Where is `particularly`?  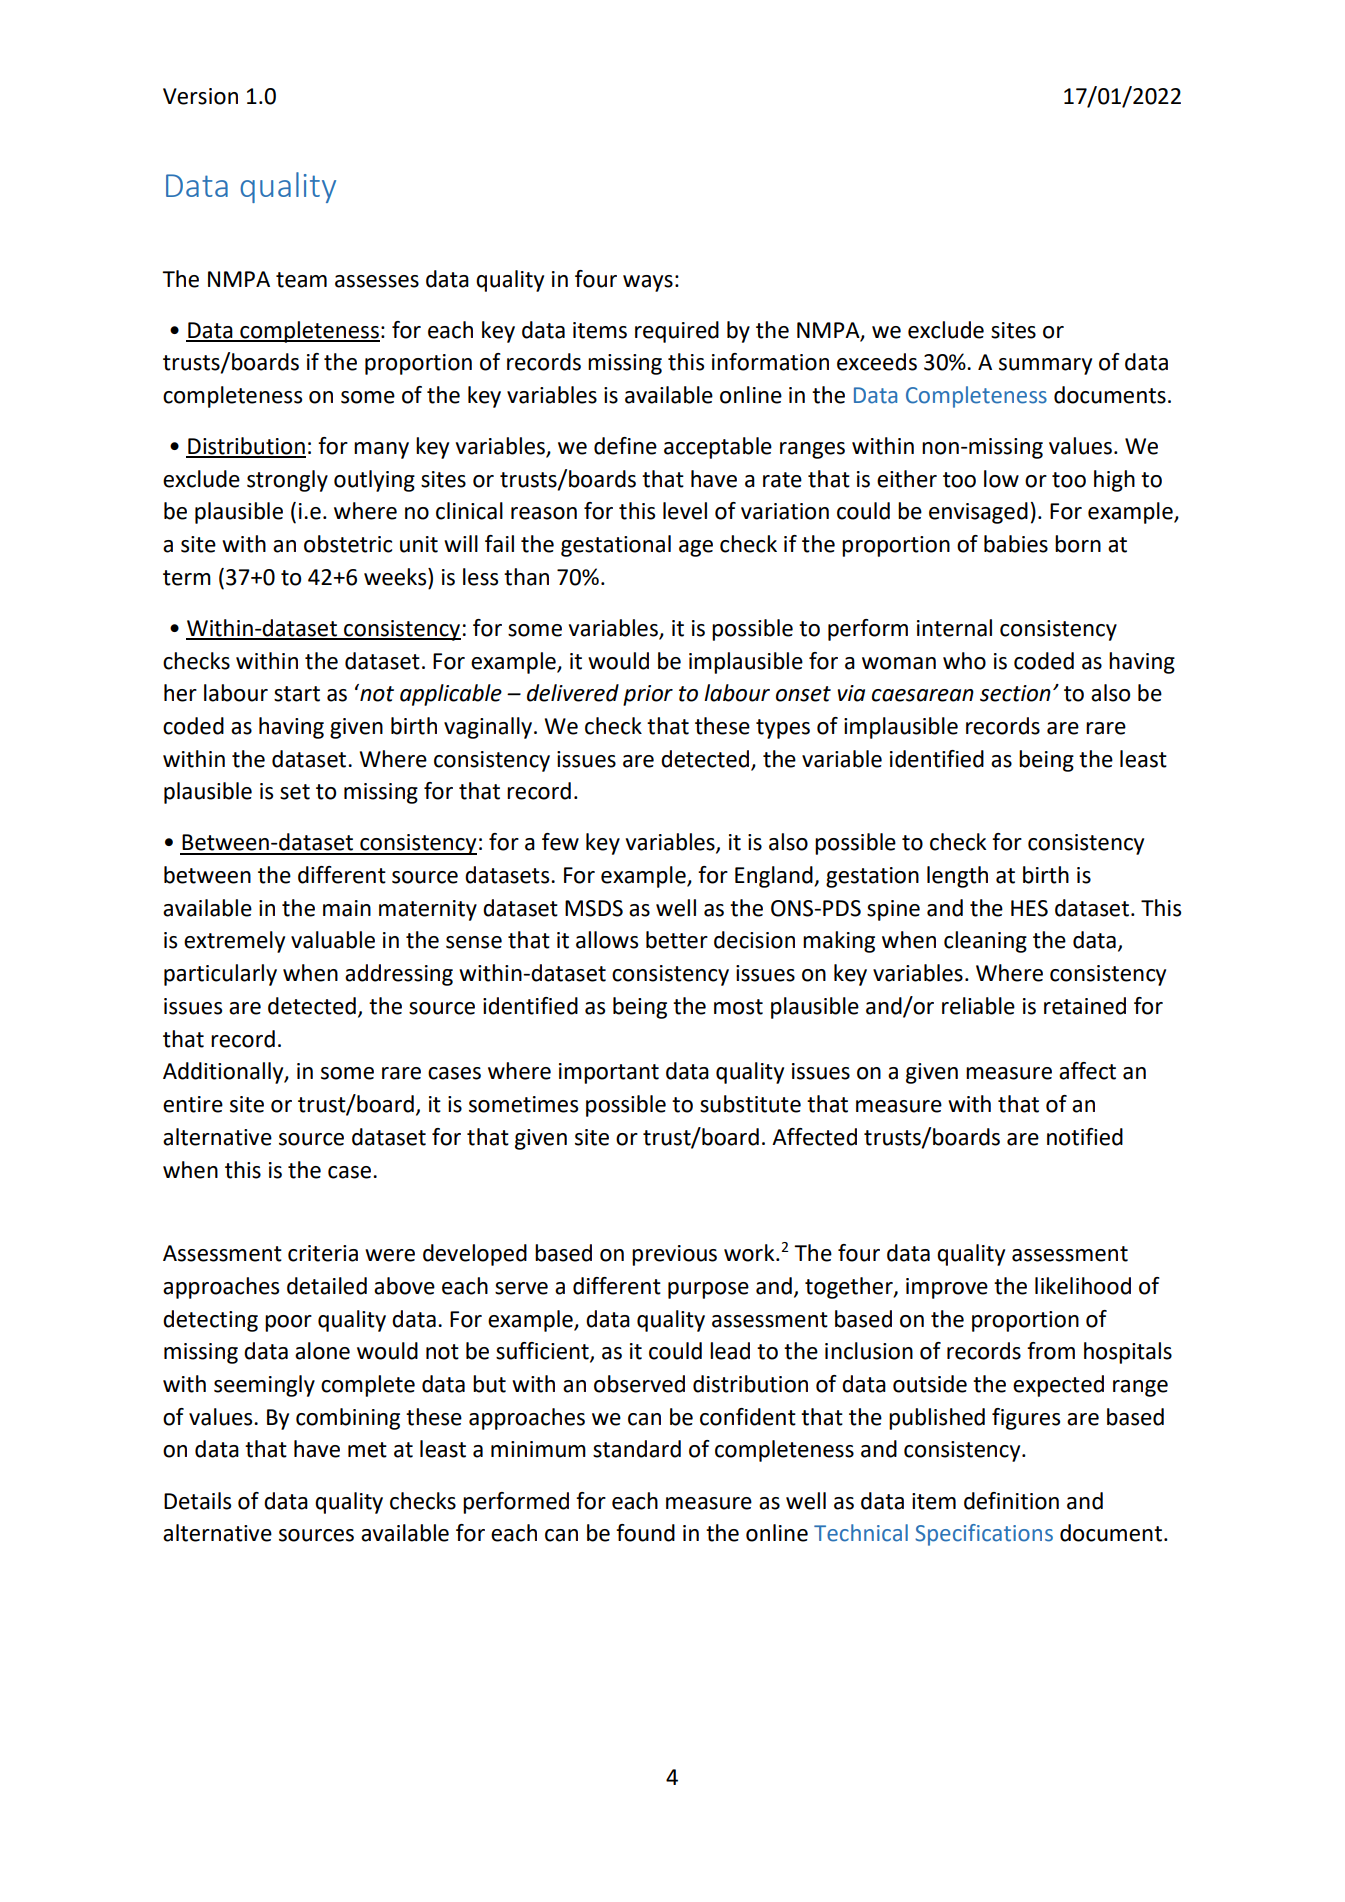
particularly is located at coordinates (220, 975).
